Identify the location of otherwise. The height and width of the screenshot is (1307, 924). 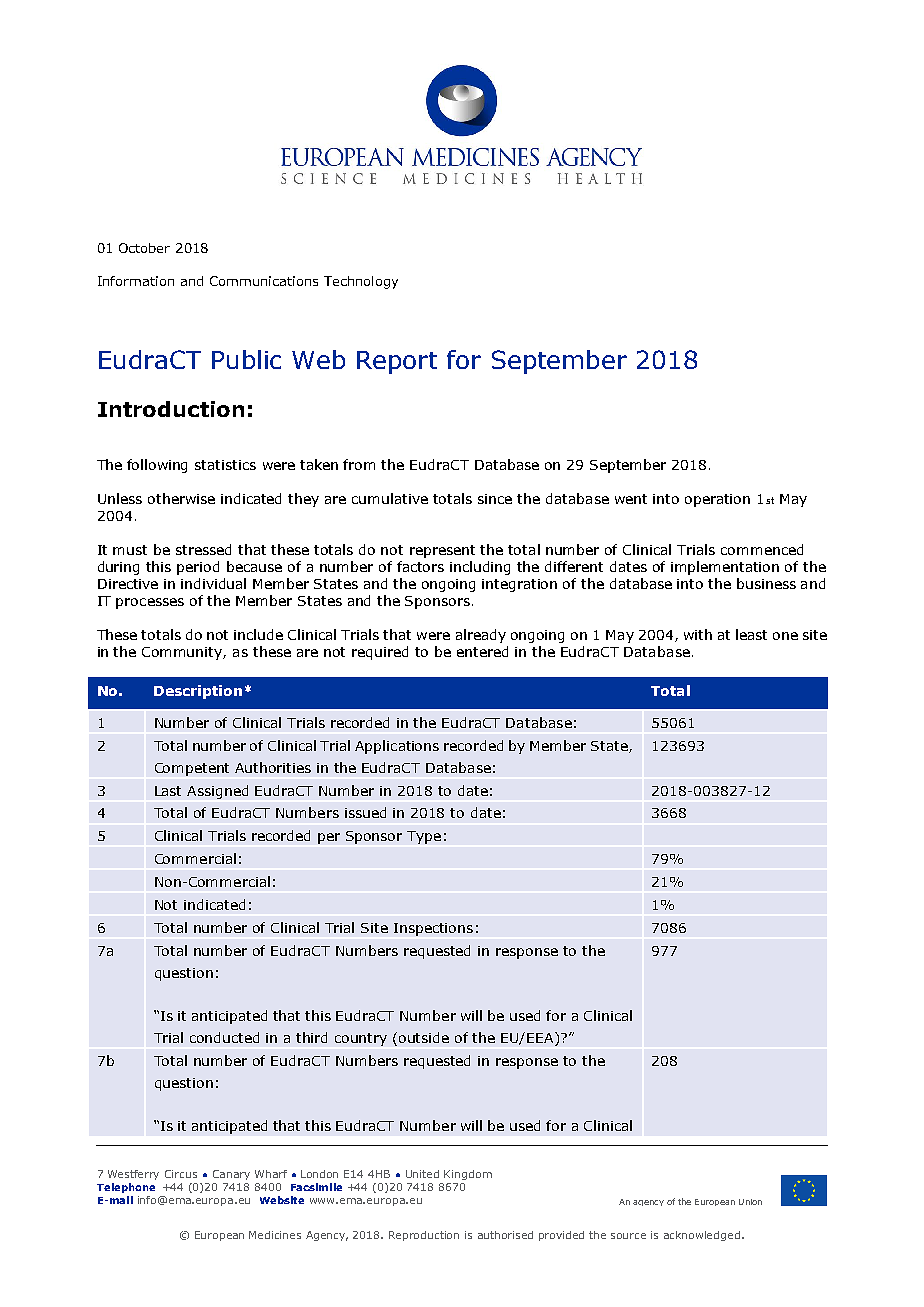
(181, 498).
